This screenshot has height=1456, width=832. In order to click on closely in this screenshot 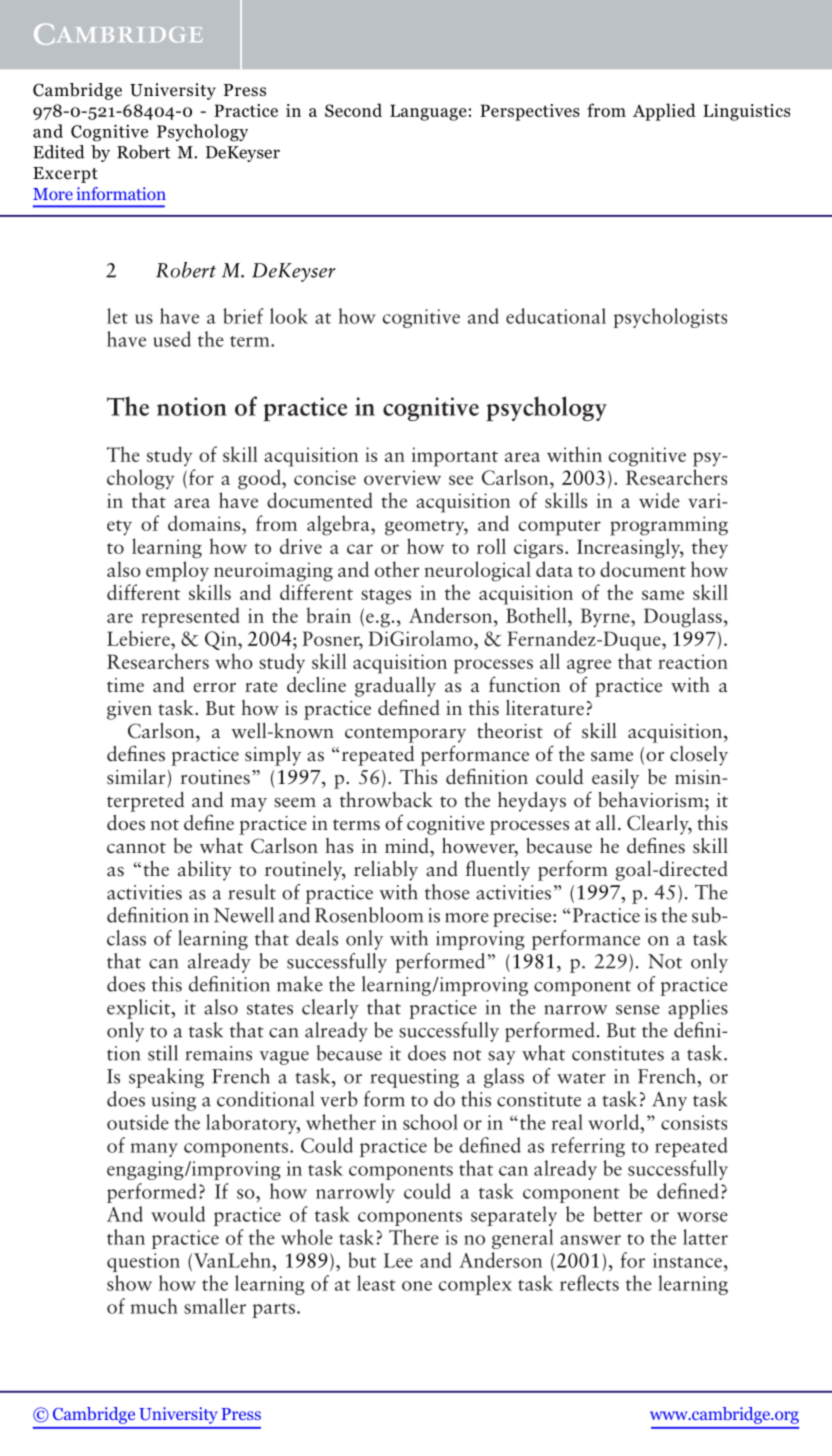, I will do `click(699, 756)`.
